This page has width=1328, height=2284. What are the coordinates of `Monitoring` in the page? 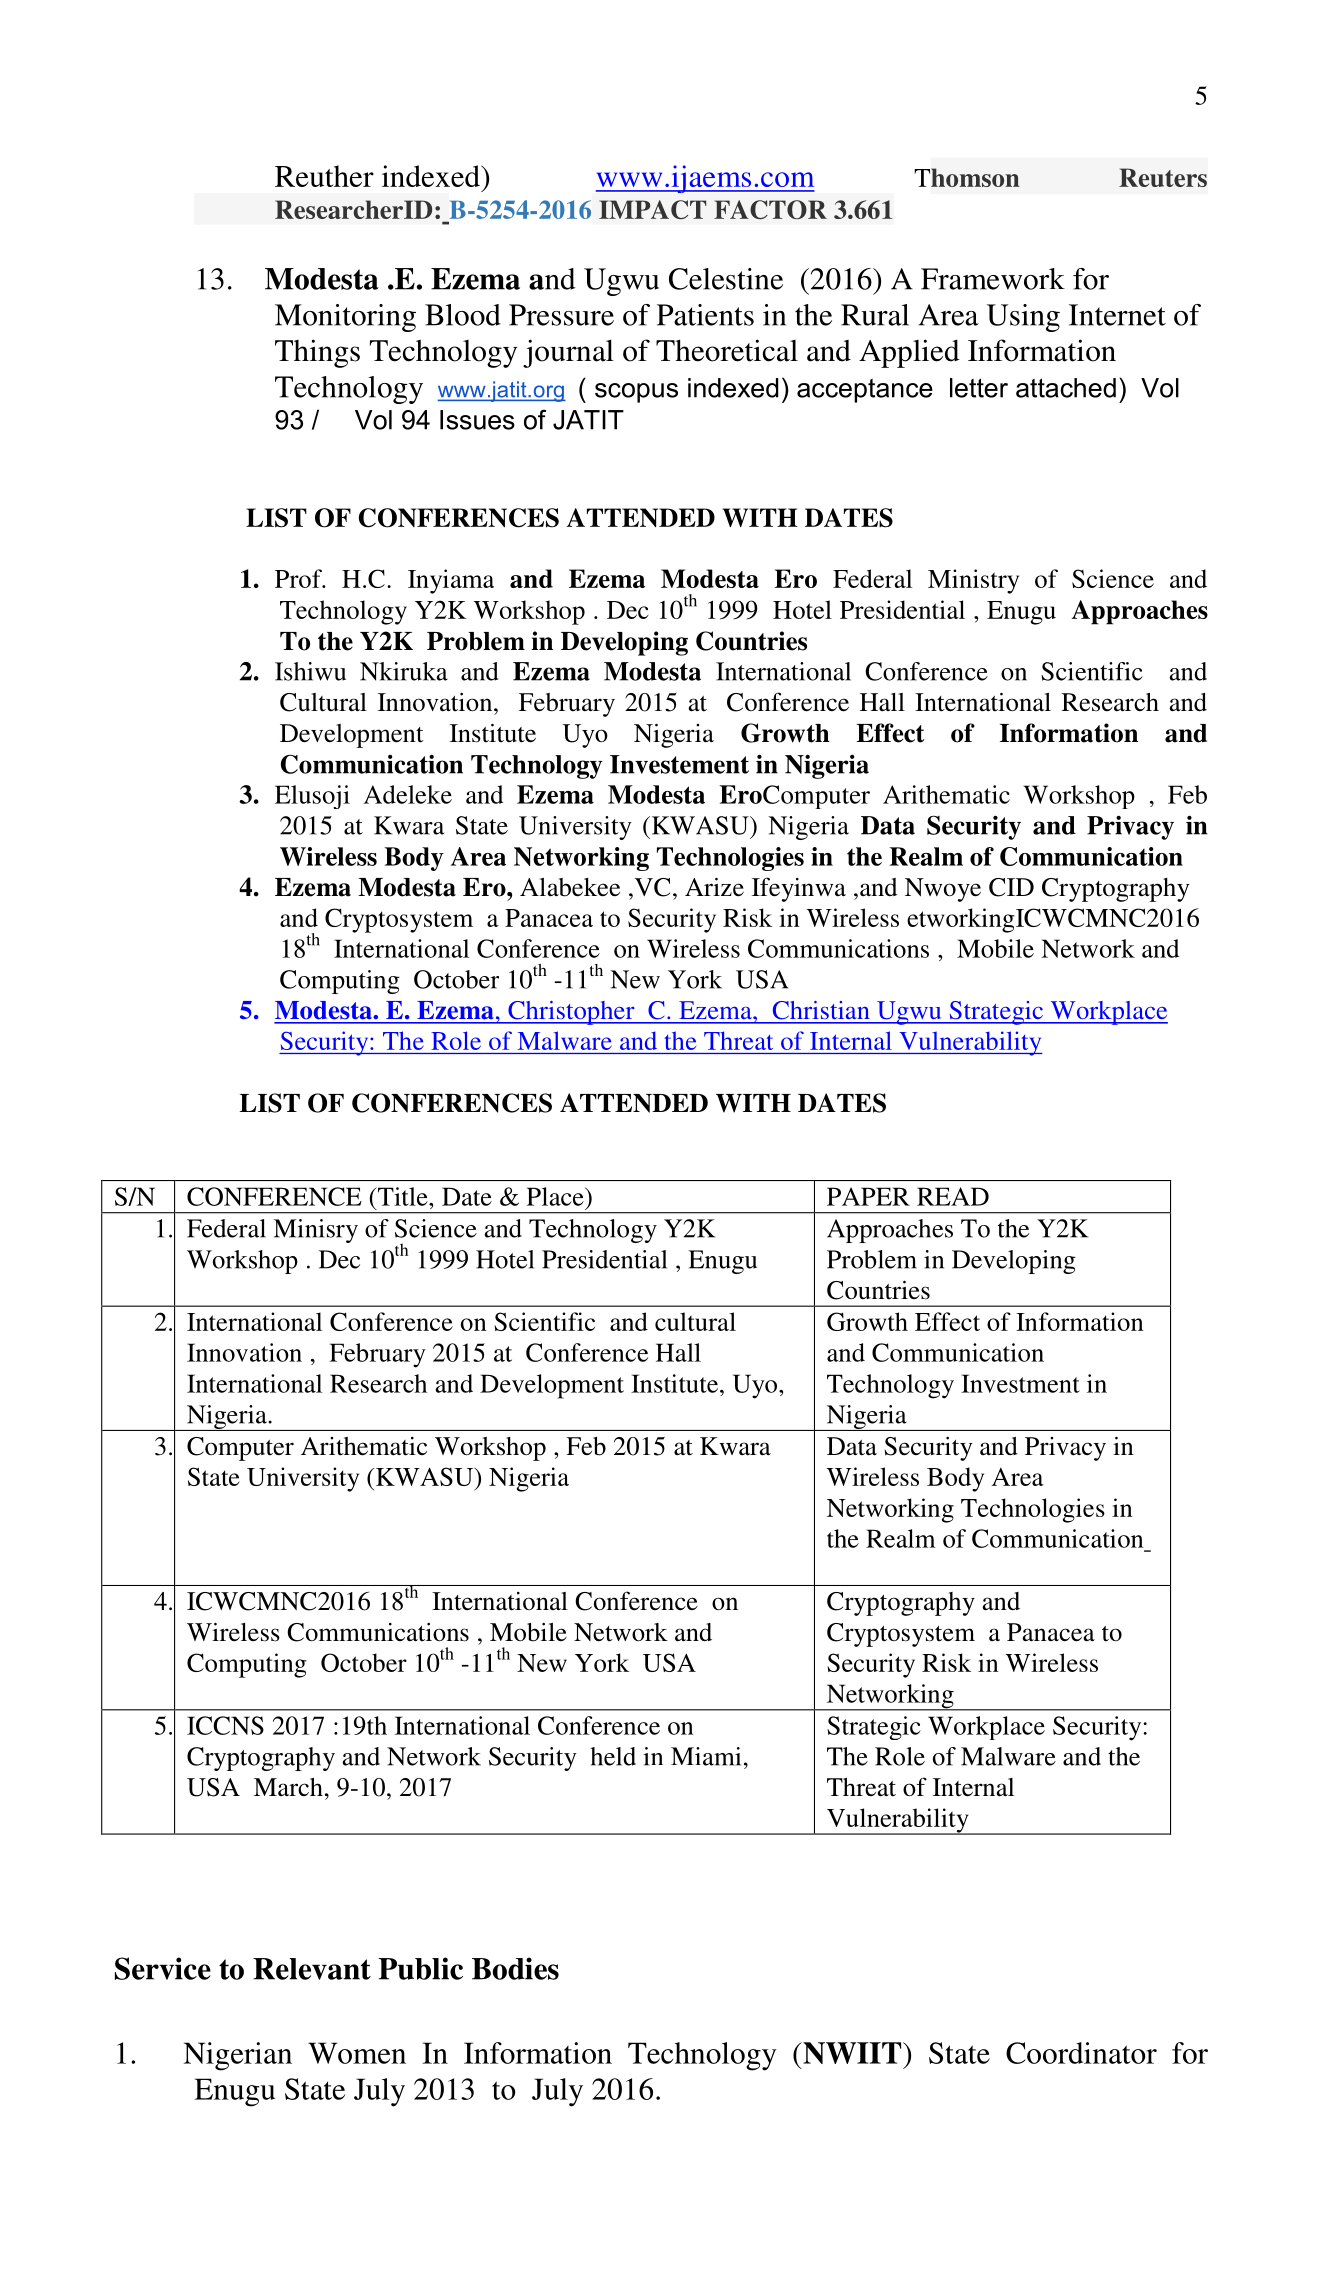 It's located at (345, 318).
